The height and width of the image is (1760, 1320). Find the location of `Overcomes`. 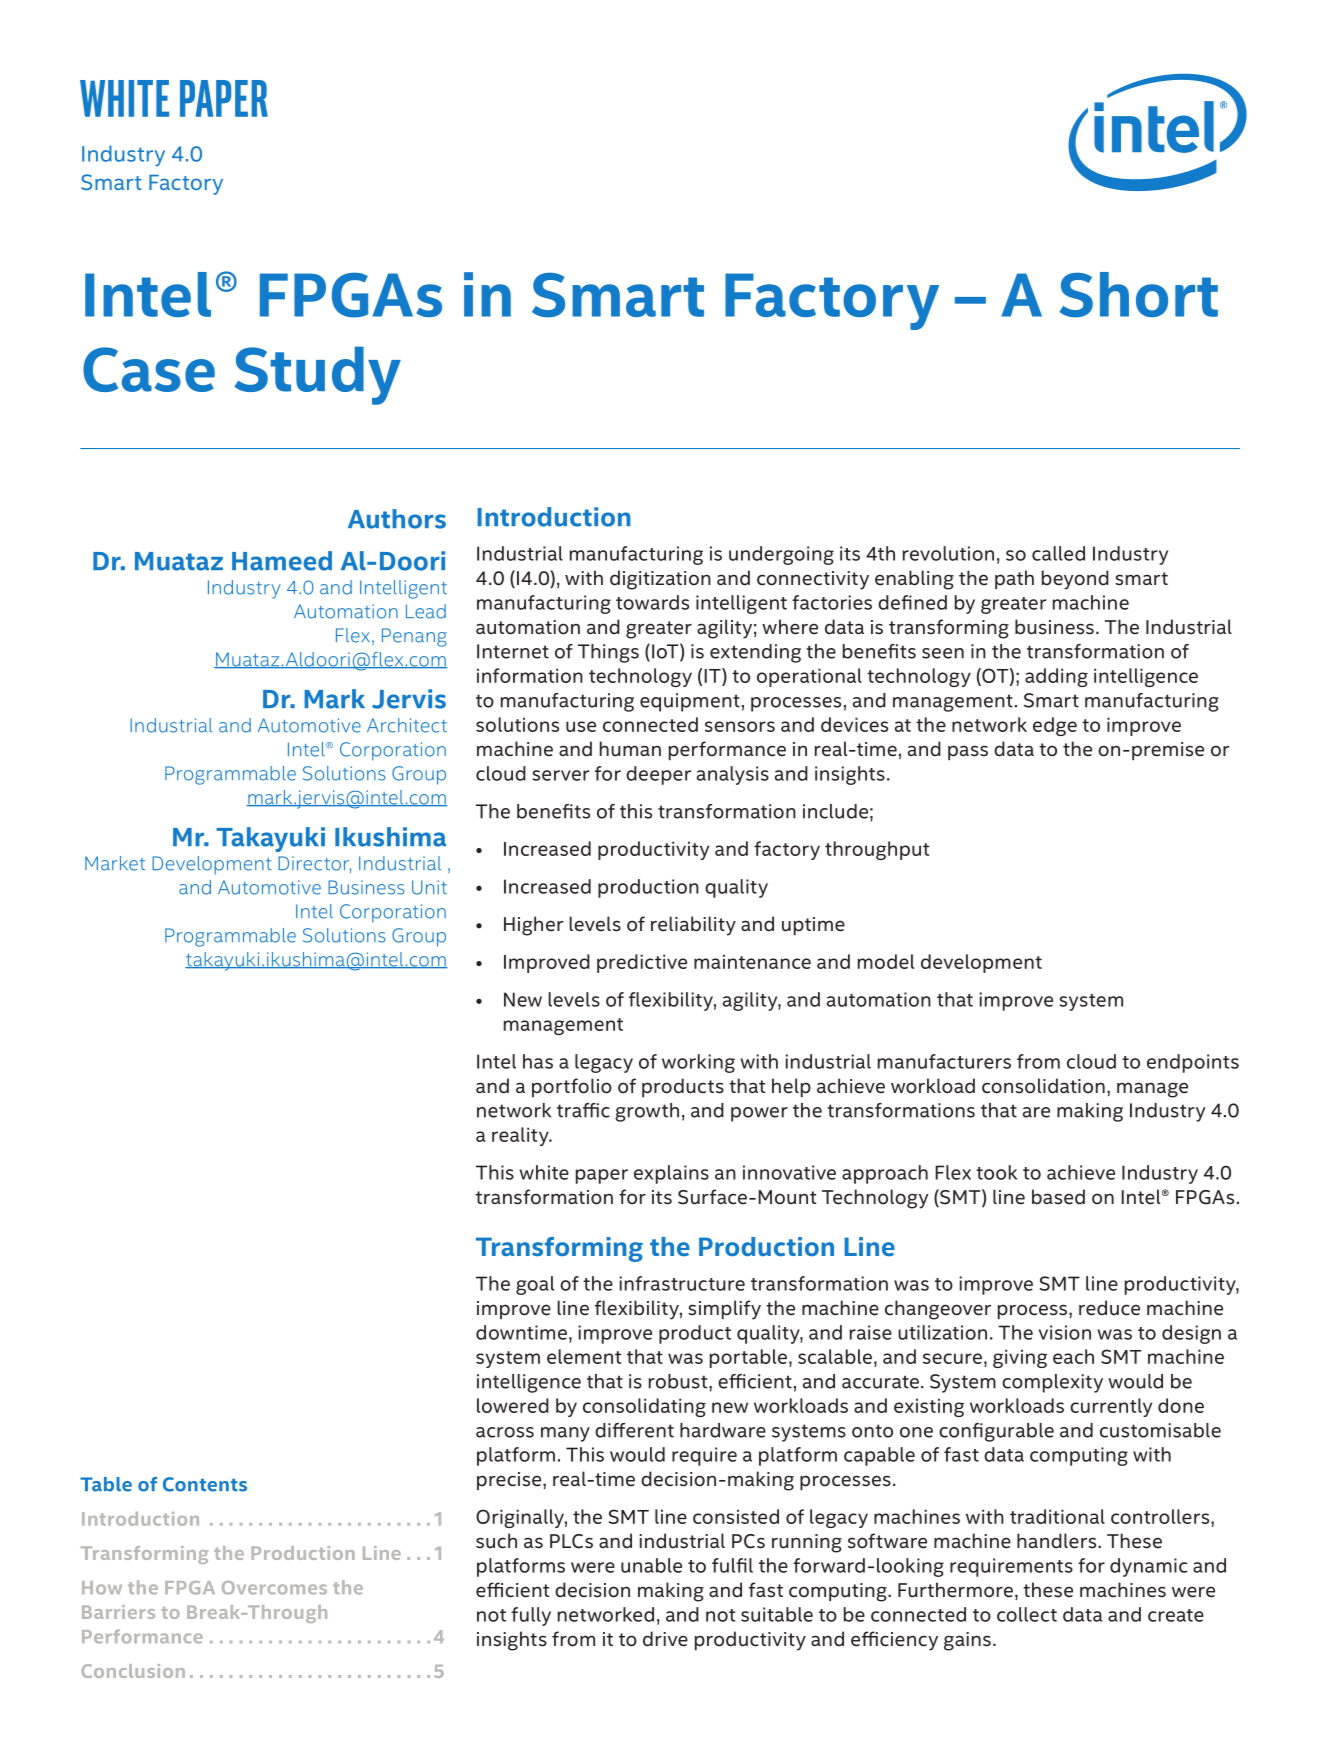

Overcomes is located at coordinates (274, 1588).
